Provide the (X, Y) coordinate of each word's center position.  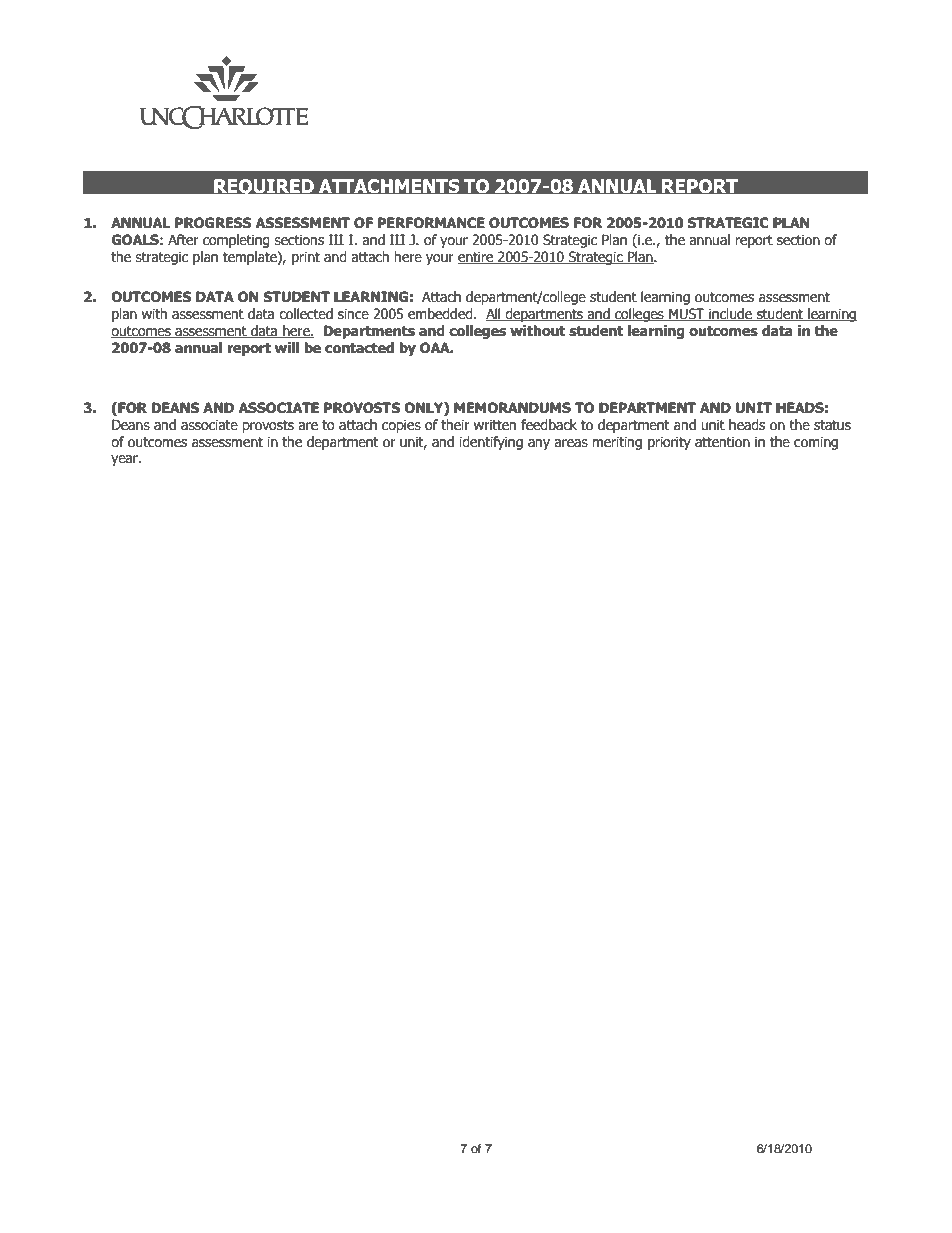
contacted (359, 348)
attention (722, 442)
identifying (491, 443)
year (125, 460)
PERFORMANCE (431, 223)
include (730, 314)
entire (477, 257)
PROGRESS (213, 223)
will (287, 347)
